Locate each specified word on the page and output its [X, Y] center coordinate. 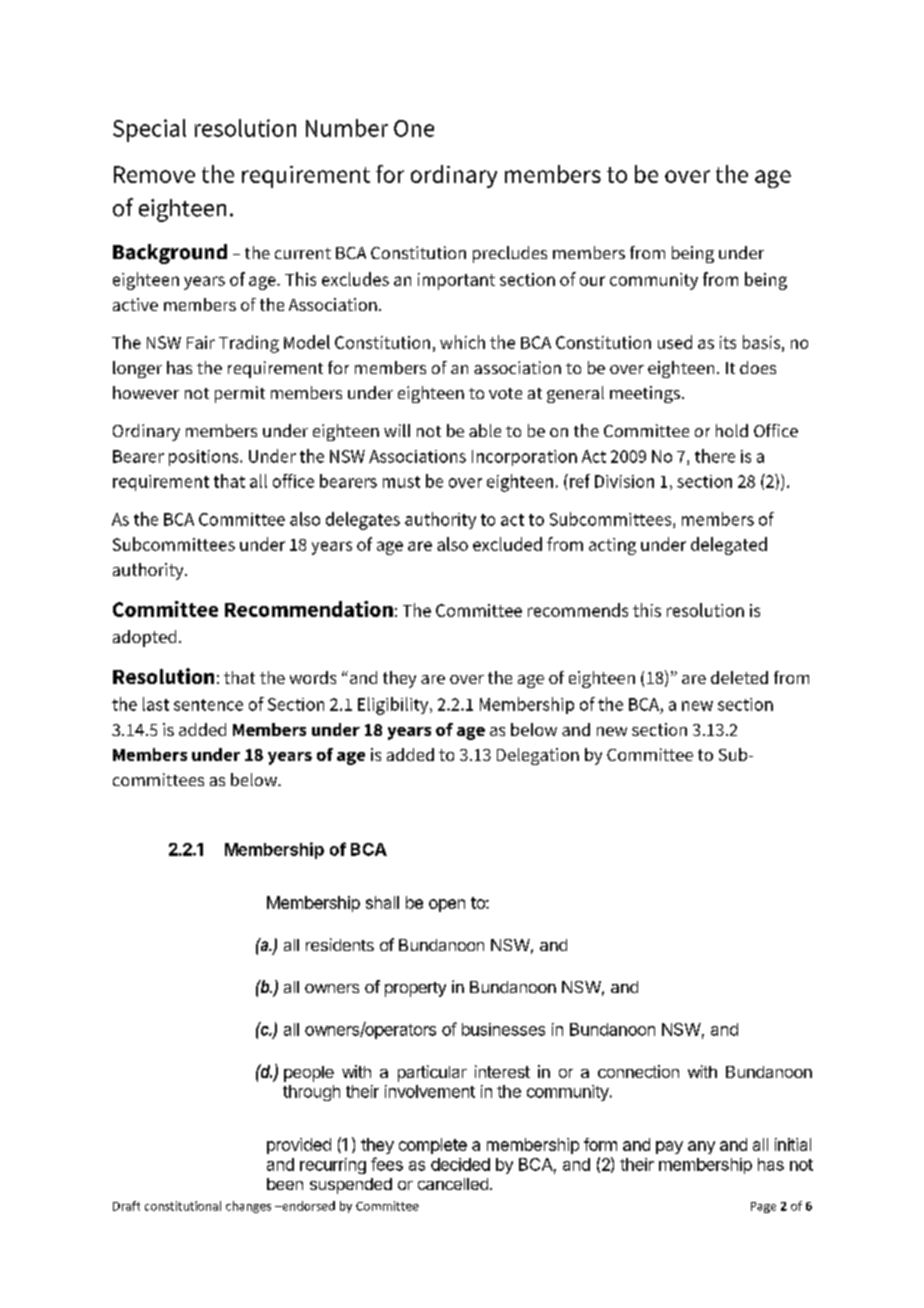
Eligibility [394, 706]
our [592, 281]
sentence [208, 705]
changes [248, 1207]
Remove [154, 174]
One [414, 128]
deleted [739, 677]
